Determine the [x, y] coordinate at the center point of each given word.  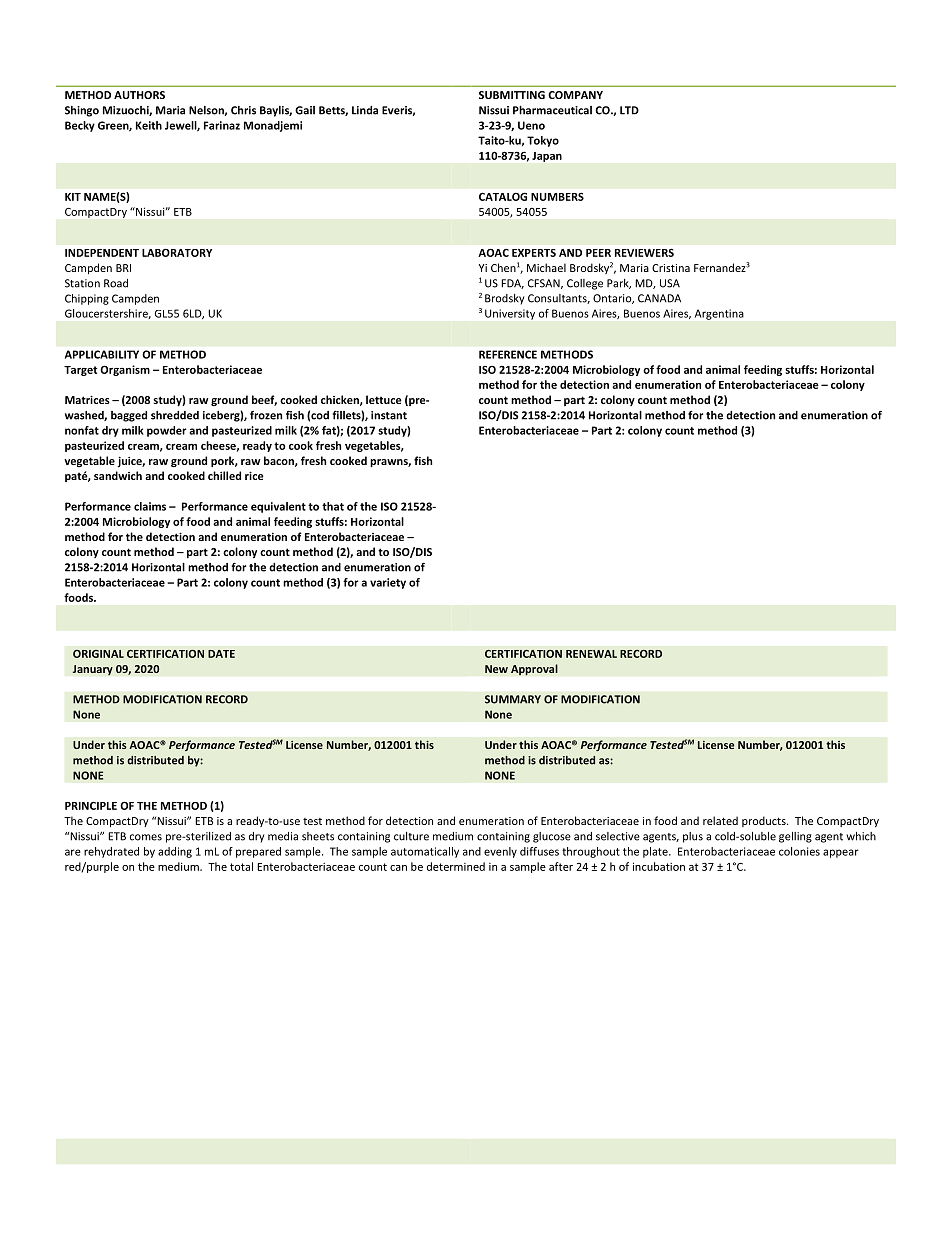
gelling [795, 837]
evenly [500, 852]
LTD [629, 110]
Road [116, 283]
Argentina [719, 314]
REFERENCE [508, 354]
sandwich [118, 475]
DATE [221, 654]
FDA [512, 284]
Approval [534, 670]
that [333, 506]
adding [175, 852]
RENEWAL [591, 654]
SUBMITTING [512, 95]
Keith [149, 125]
